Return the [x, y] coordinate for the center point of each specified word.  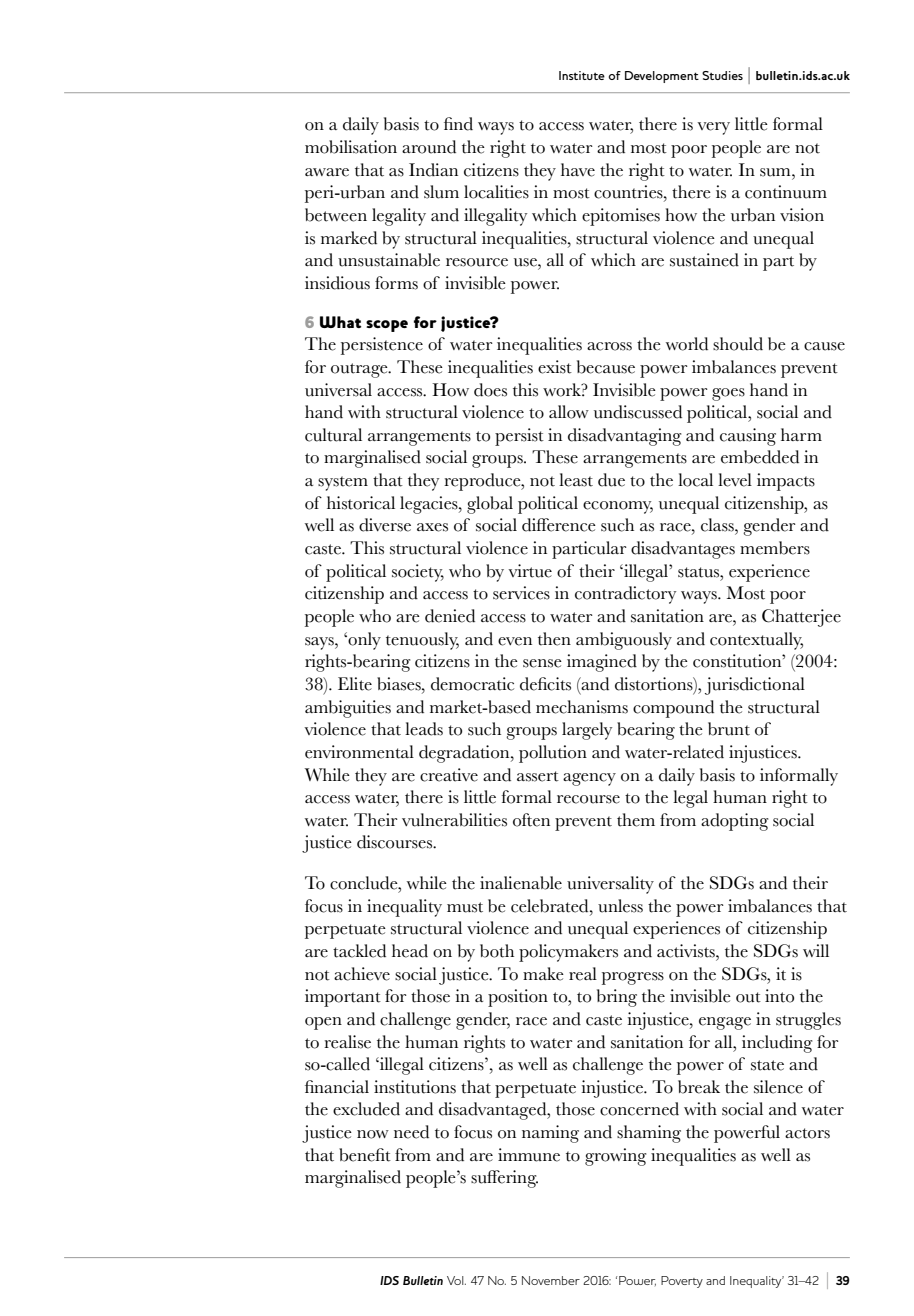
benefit [365, 1155]
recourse [588, 799]
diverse [385, 525]
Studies [722, 75]
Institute [582, 75]
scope [387, 326]
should [738, 344]
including [777, 1044]
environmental [359, 752]
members [775, 548]
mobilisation [351, 147]
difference [559, 525]
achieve [362, 974]
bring [617, 998]
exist [555, 367]
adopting [734, 822]
